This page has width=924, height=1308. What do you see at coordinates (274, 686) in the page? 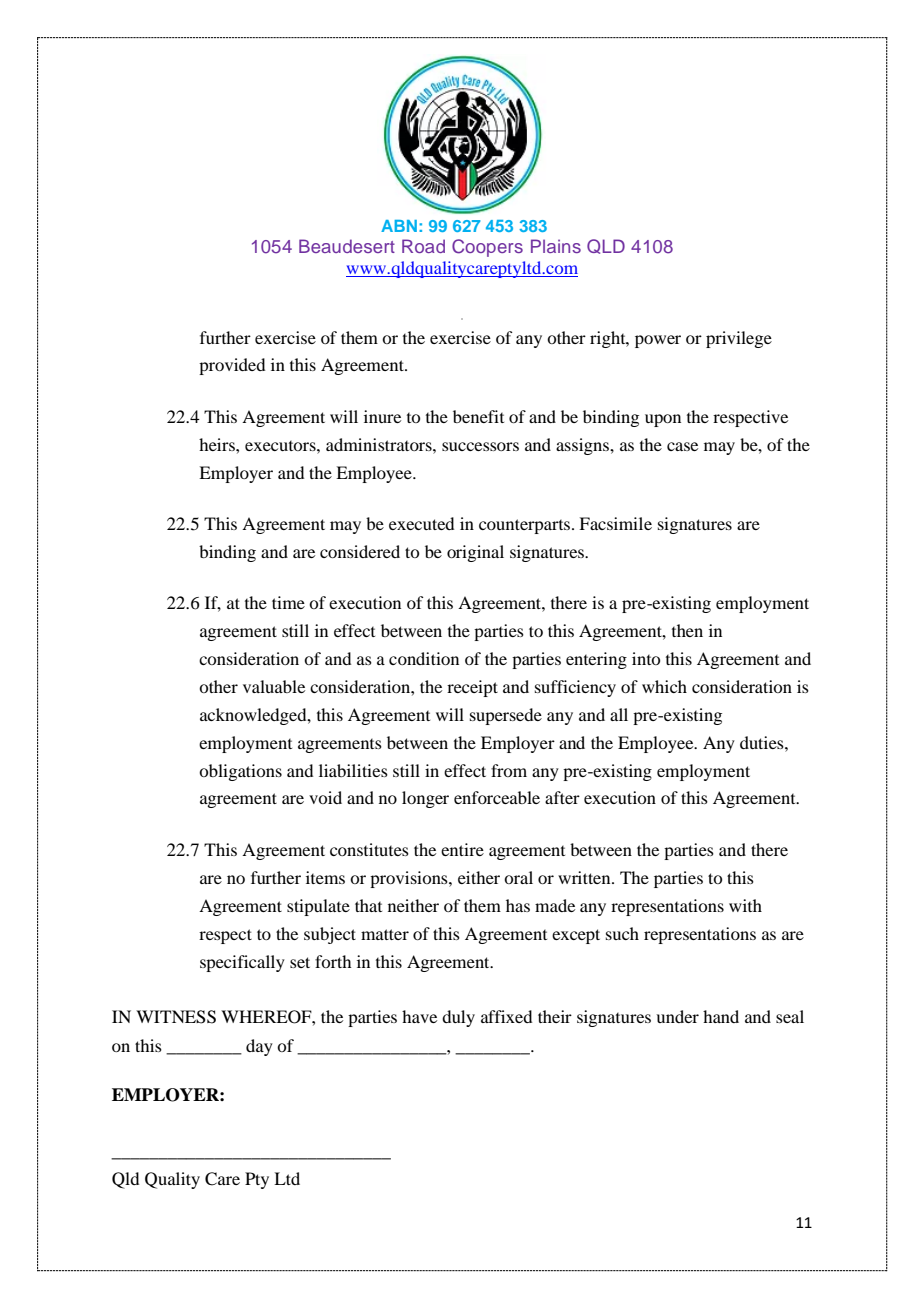
I see `valuable` at bounding box center [274, 686].
